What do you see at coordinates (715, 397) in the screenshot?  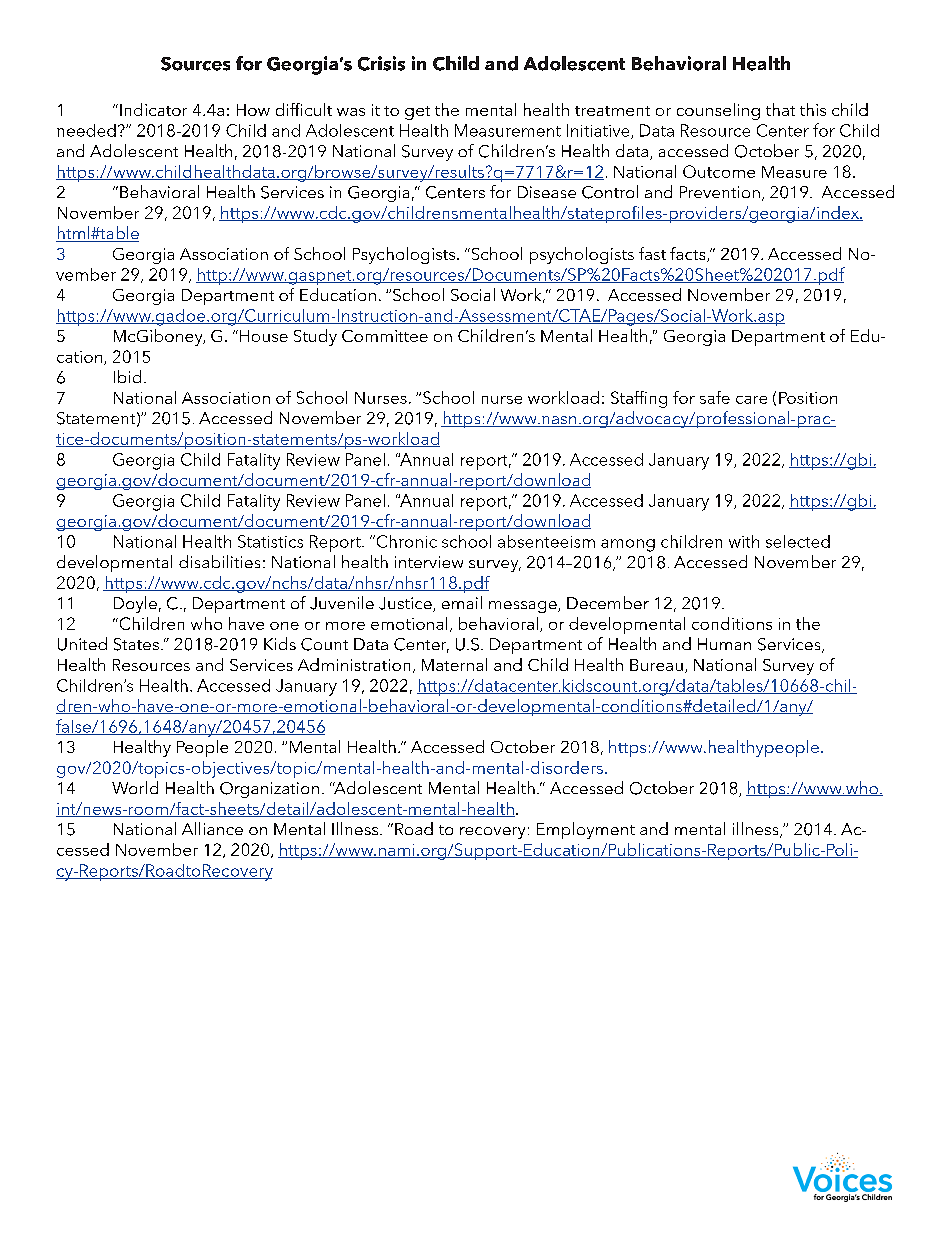 I see `safe` at bounding box center [715, 397].
